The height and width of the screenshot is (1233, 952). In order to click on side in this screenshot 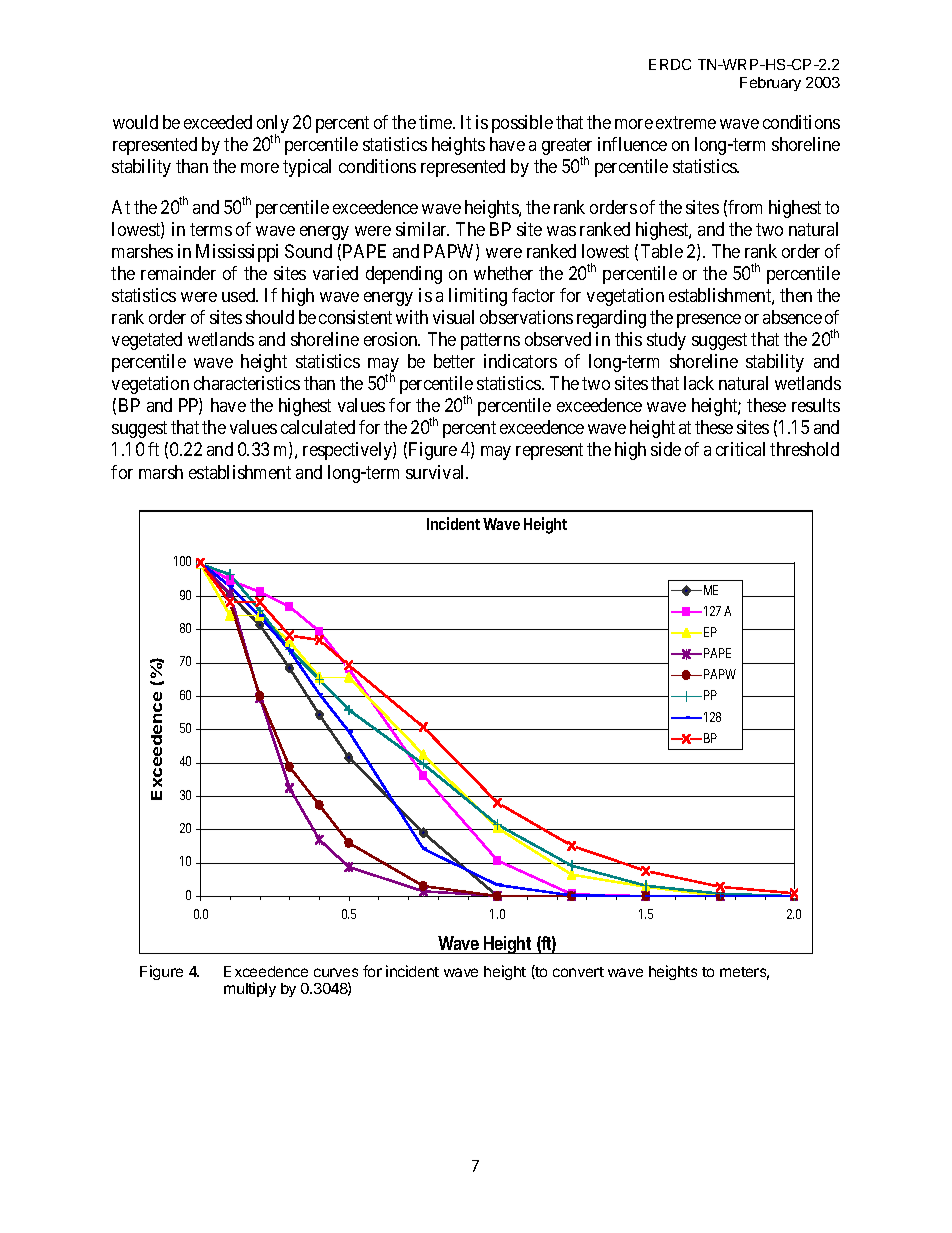, I will do `click(666, 449)`.
